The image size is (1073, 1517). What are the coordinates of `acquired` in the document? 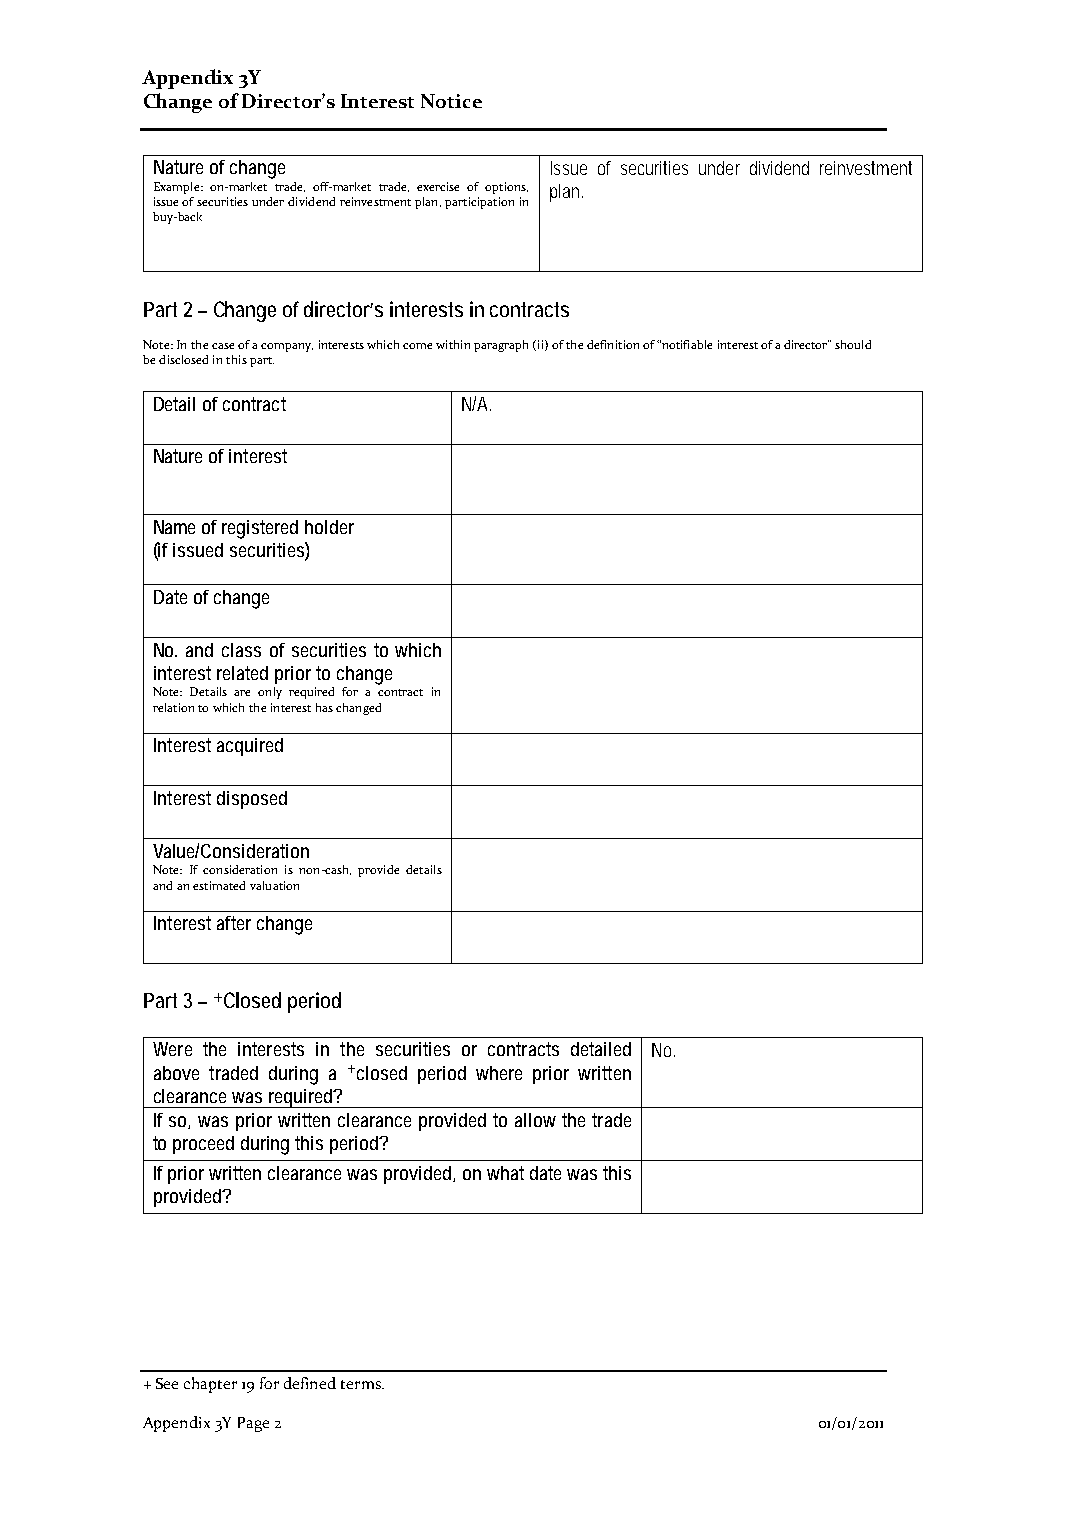 It's located at (250, 747).
